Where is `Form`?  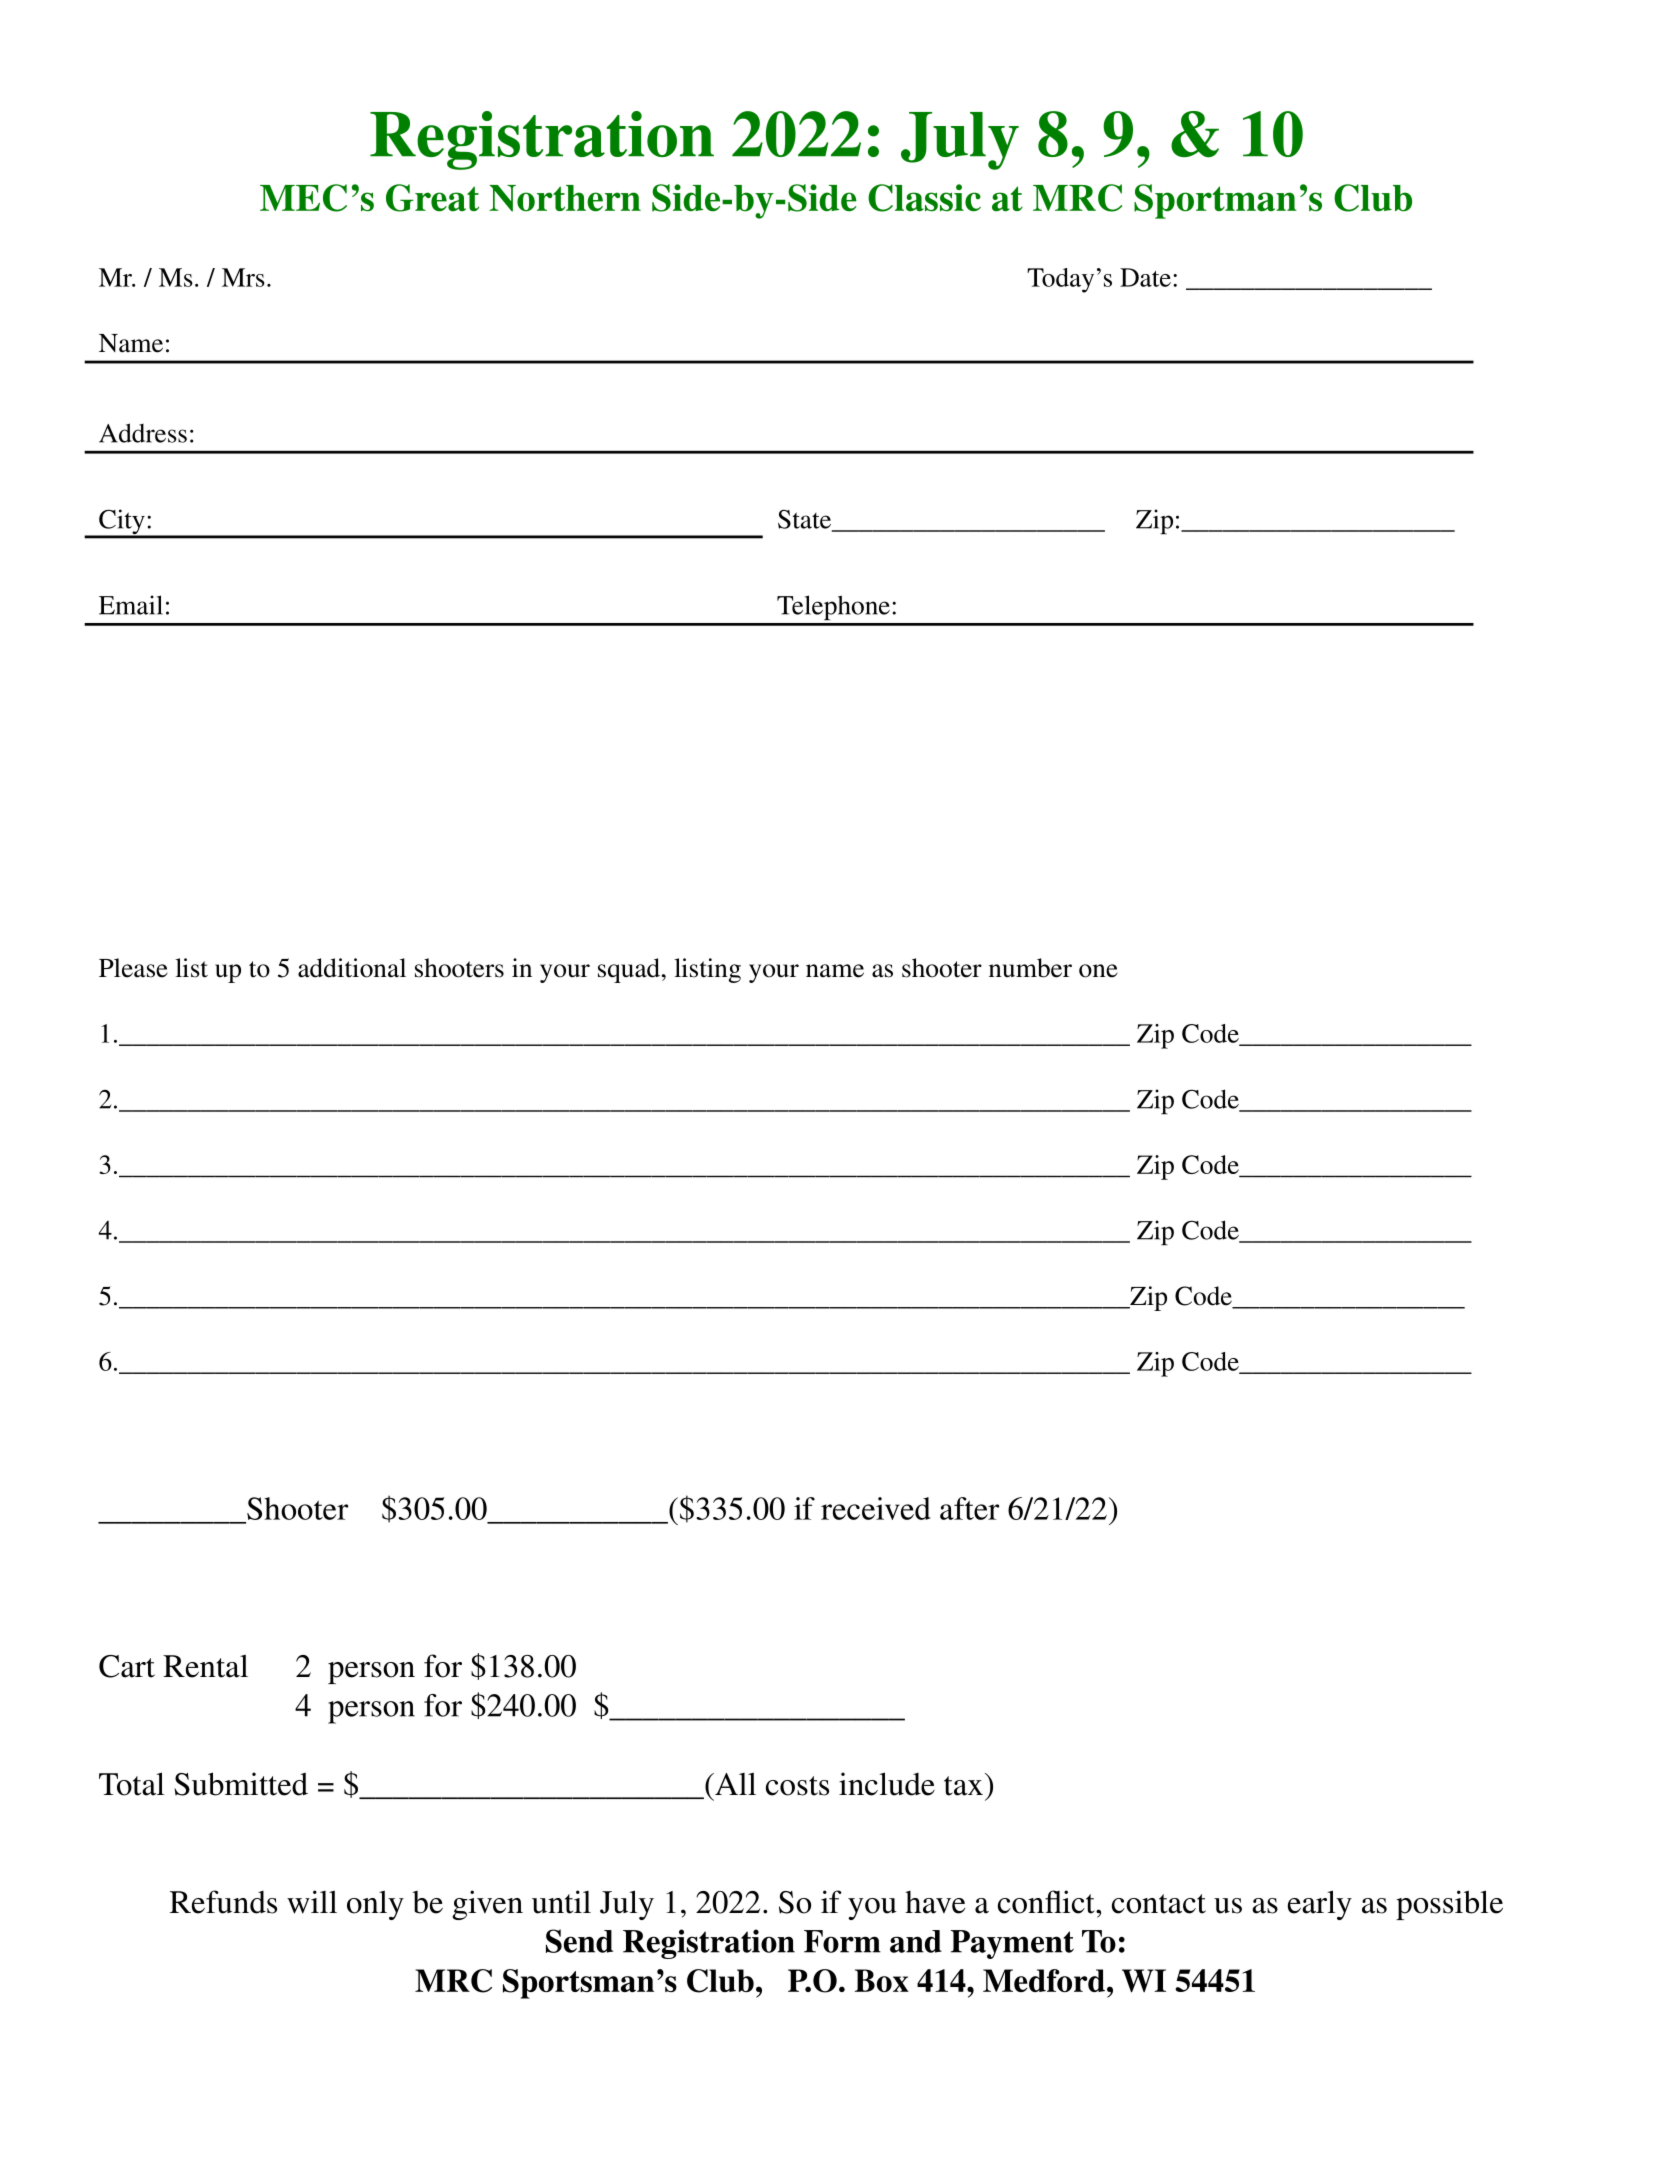 Form is located at coordinates (842, 1941).
